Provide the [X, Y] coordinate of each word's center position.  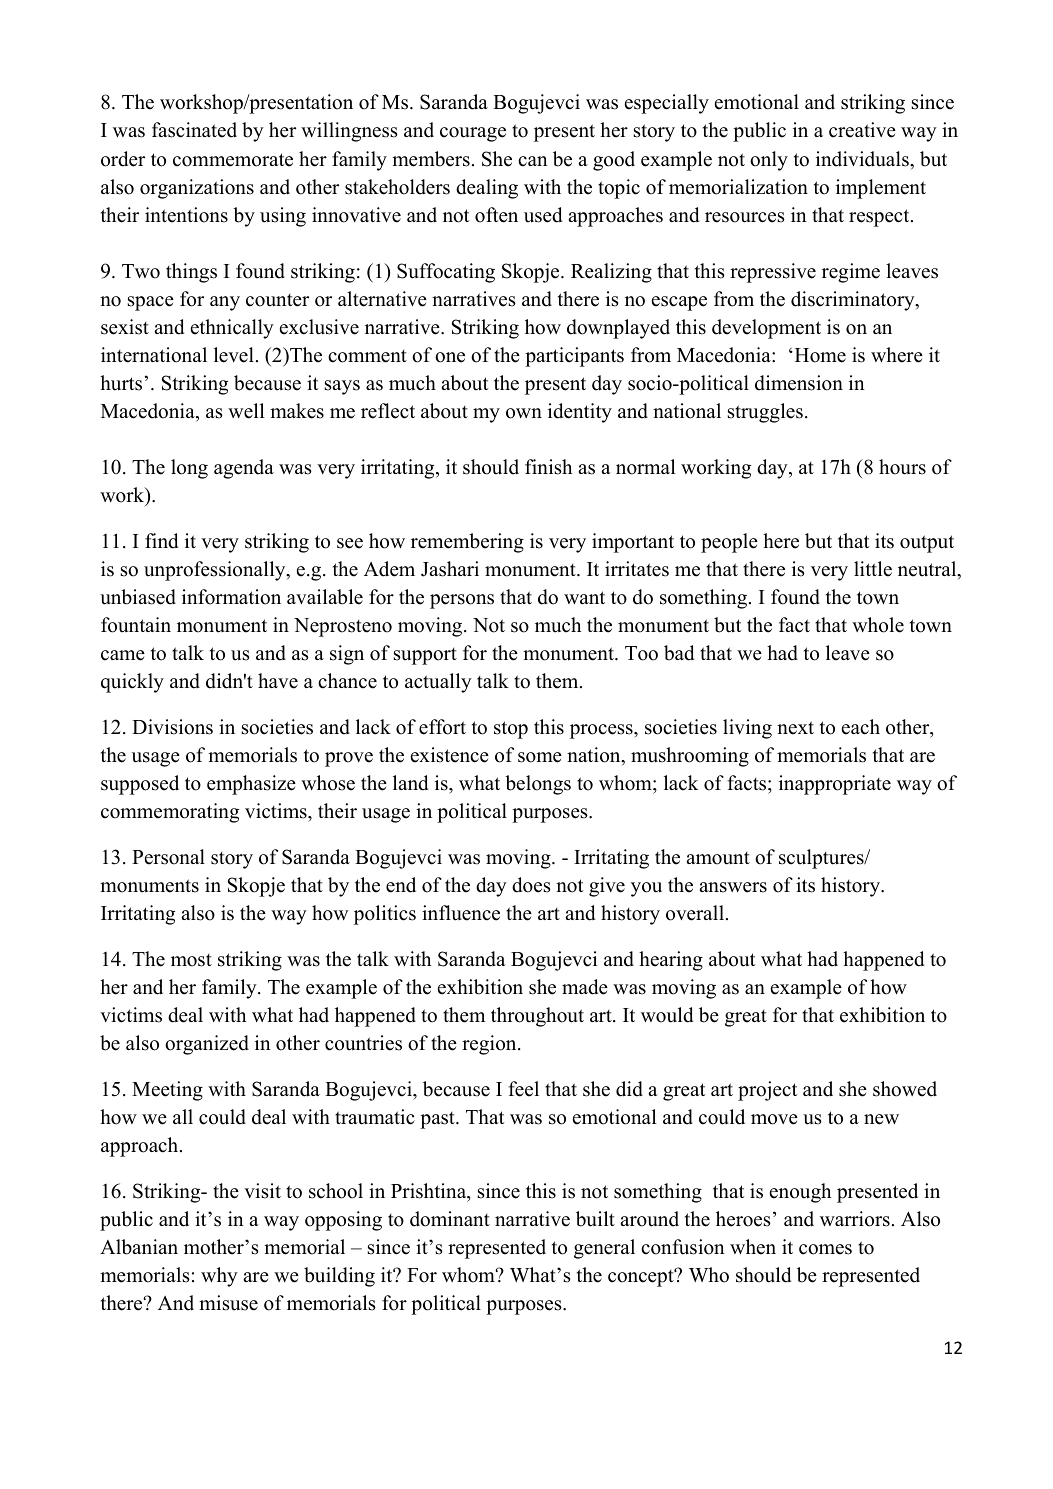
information [231, 597]
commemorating [170, 813]
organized [207, 1045]
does [531, 885]
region [490, 1045]
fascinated [194, 130]
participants [574, 357]
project [767, 1091]
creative [862, 130]
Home [819, 355]
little [873, 569]
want [584, 597]
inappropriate [835, 785]
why [219, 1277]
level [234, 355]
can [533, 161]
